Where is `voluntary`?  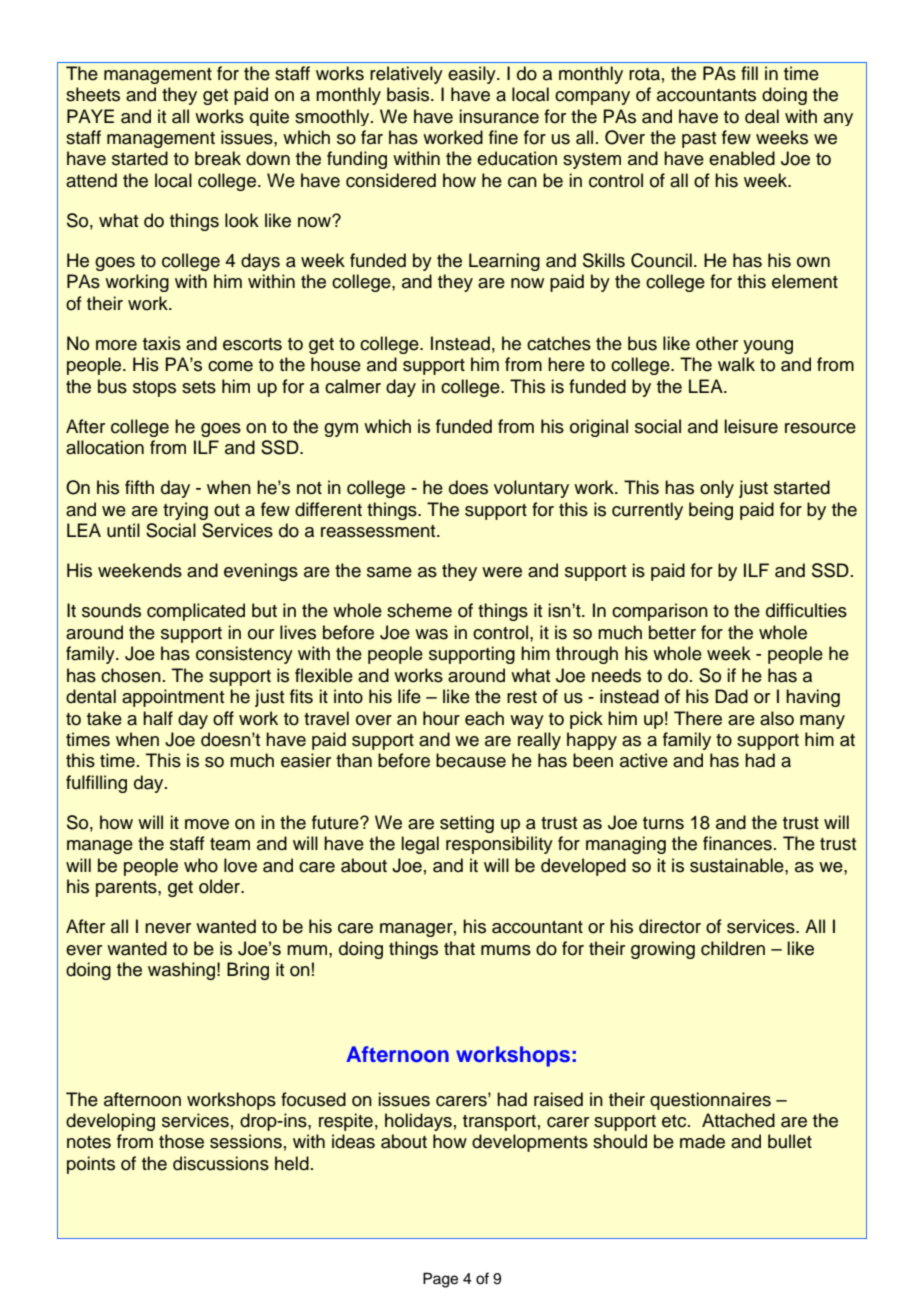 voluntary is located at coordinates (531, 489).
